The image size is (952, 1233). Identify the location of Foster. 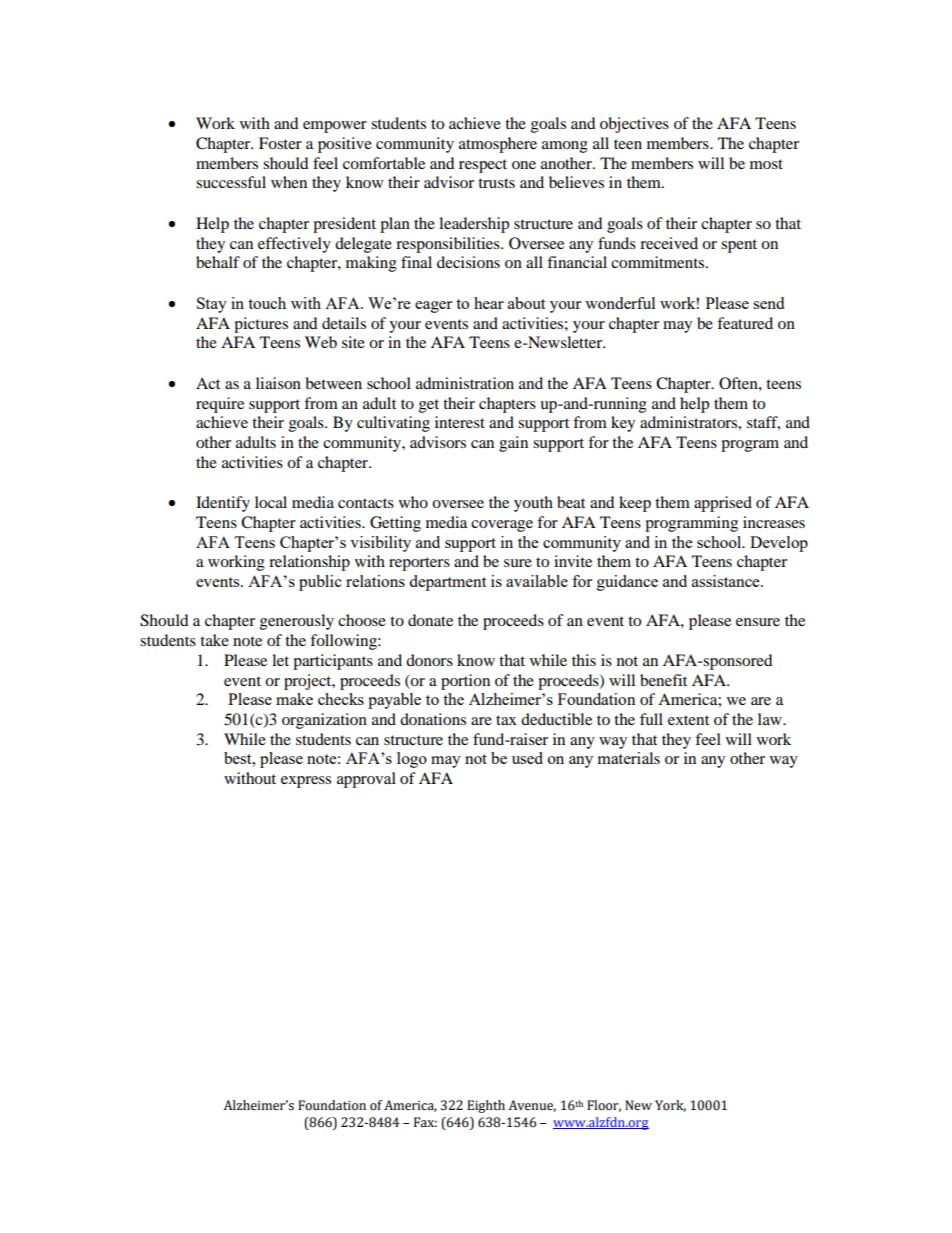
(280, 143).
